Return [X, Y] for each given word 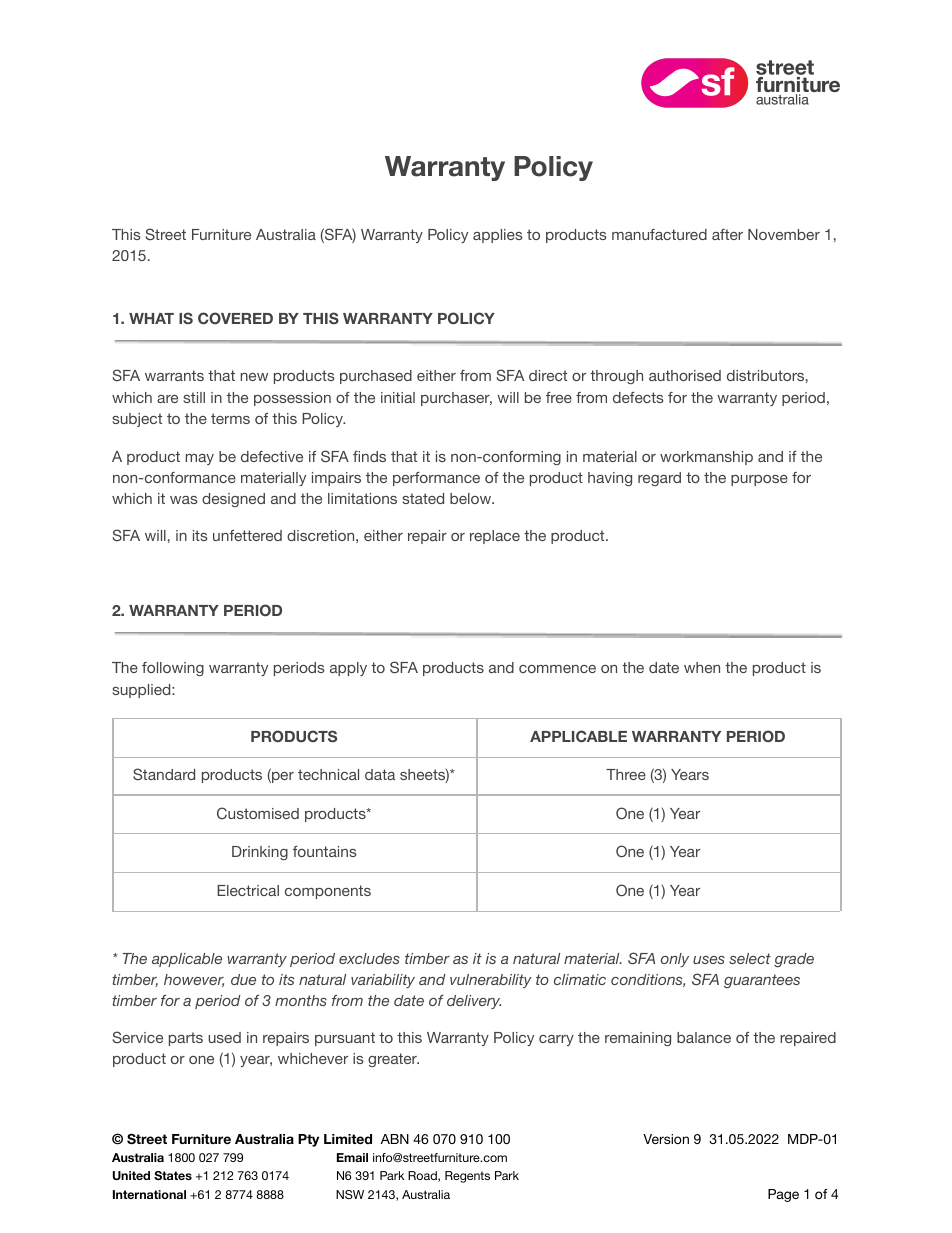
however [194, 980]
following [173, 669]
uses [709, 960]
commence [557, 669]
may [200, 459]
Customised [258, 813]
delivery [474, 1002]
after [727, 234]
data [380, 774]
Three [626, 774]
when [702, 667]
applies [498, 236]
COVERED [235, 318]
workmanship [706, 458]
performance [436, 479]
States [173, 1175]
